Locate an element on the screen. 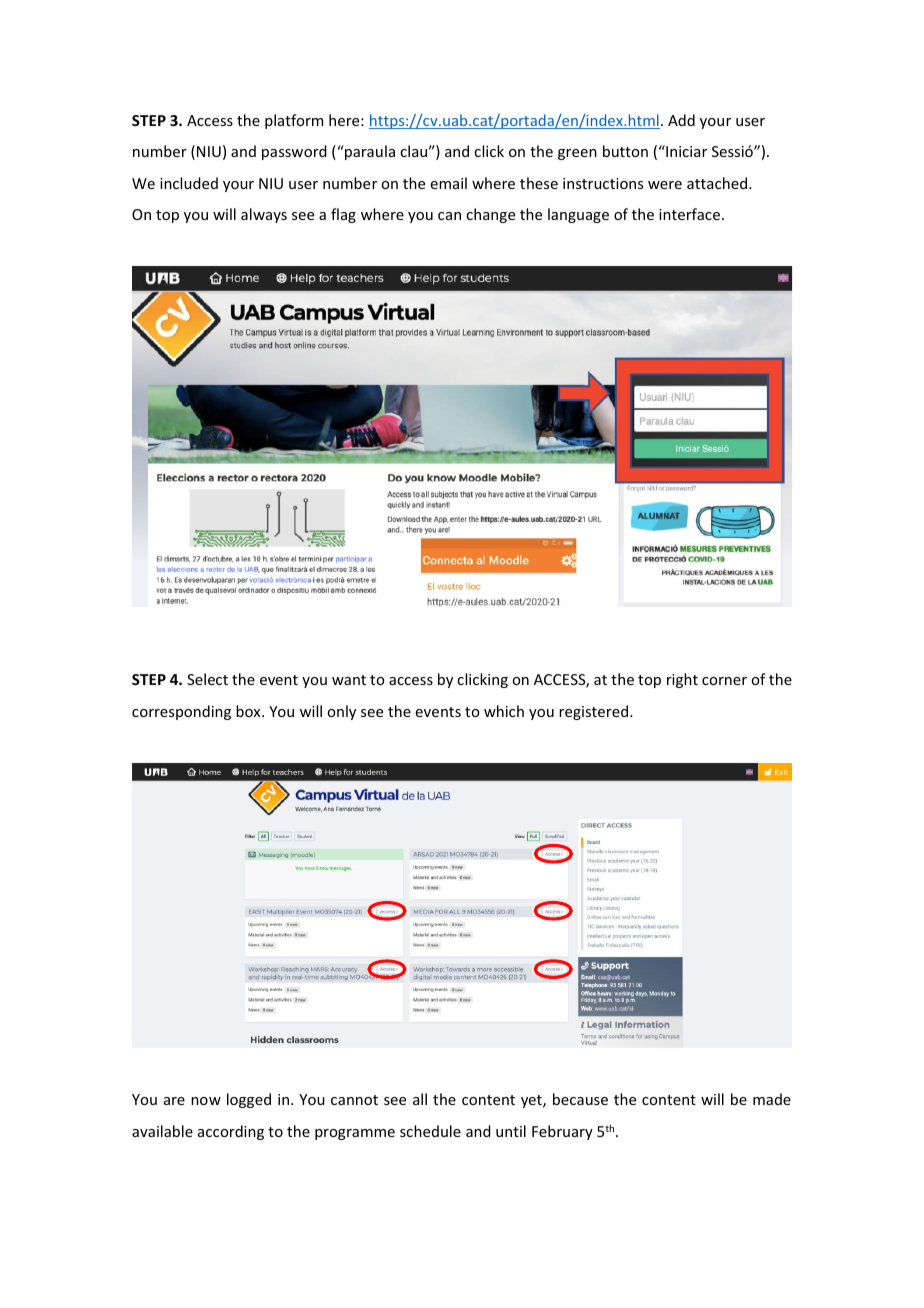 This screenshot has height=1308, width=924. box is located at coordinates (249, 711).
